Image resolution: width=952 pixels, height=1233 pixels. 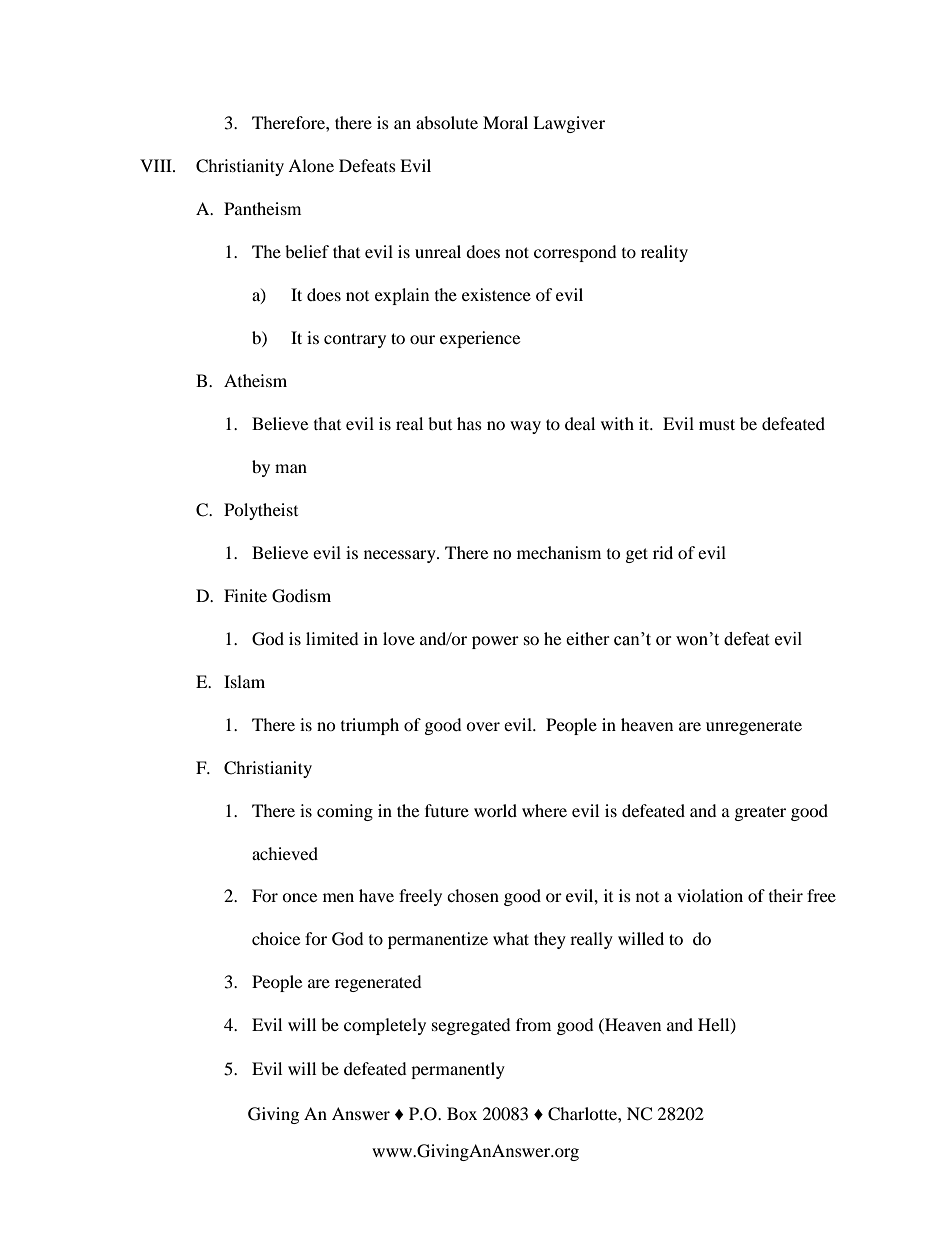 I want to click on completely, so click(x=385, y=1026).
